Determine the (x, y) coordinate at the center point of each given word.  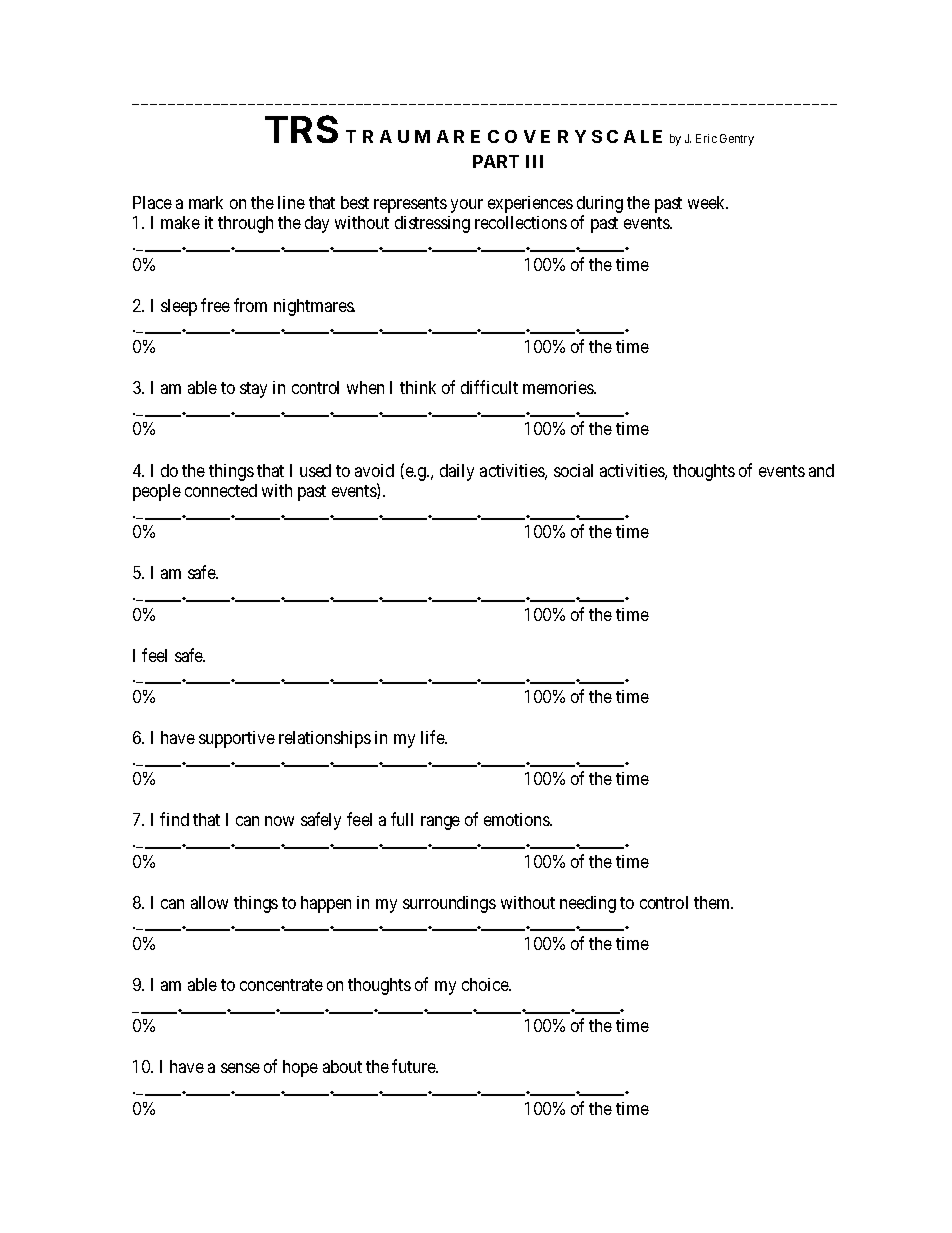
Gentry (737, 140)
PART (496, 161)
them (713, 902)
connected (221, 490)
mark (206, 202)
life (433, 737)
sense (240, 1068)
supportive (237, 739)
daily (457, 472)
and (821, 470)
